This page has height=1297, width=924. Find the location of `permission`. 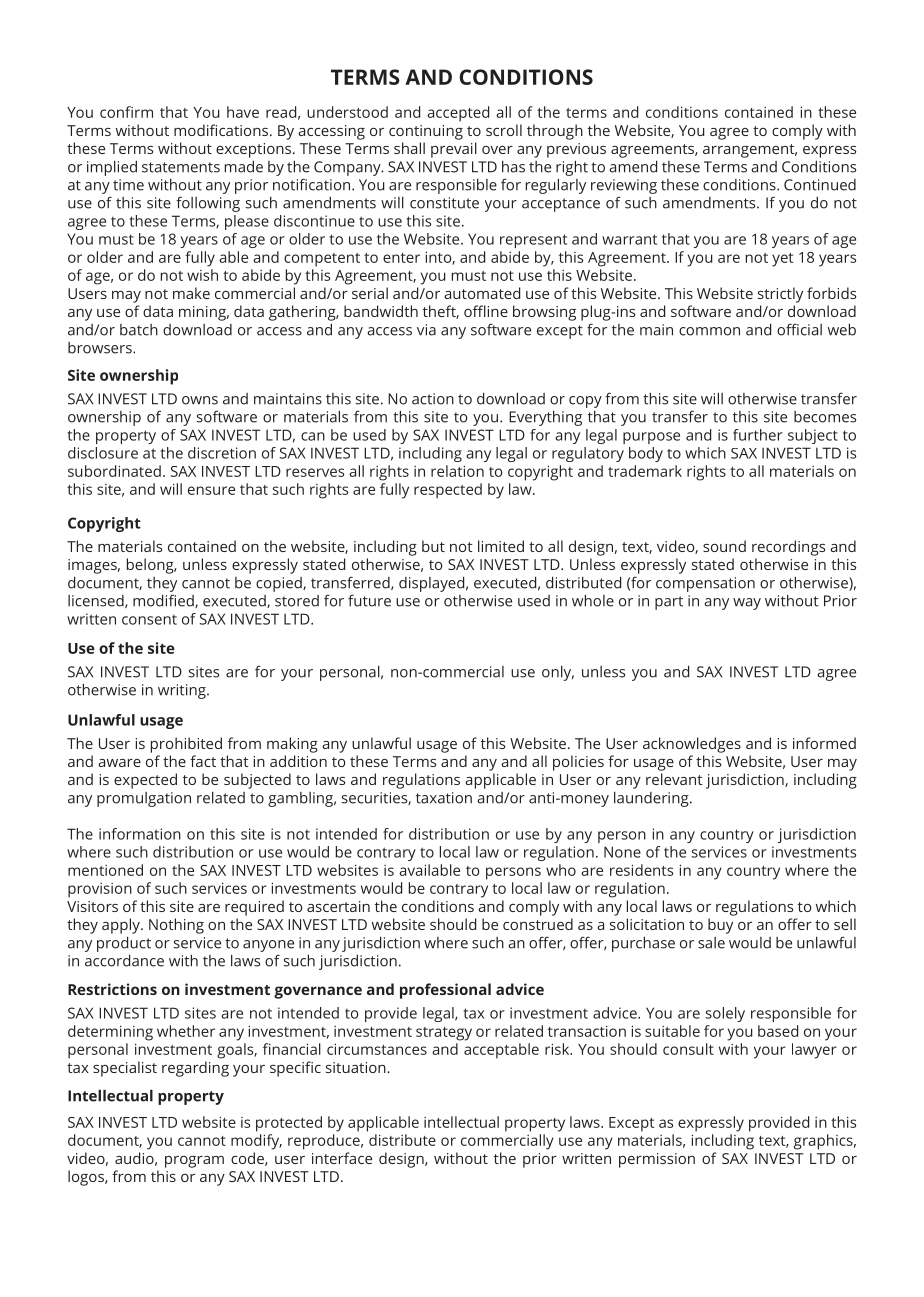

permission is located at coordinates (657, 1160).
